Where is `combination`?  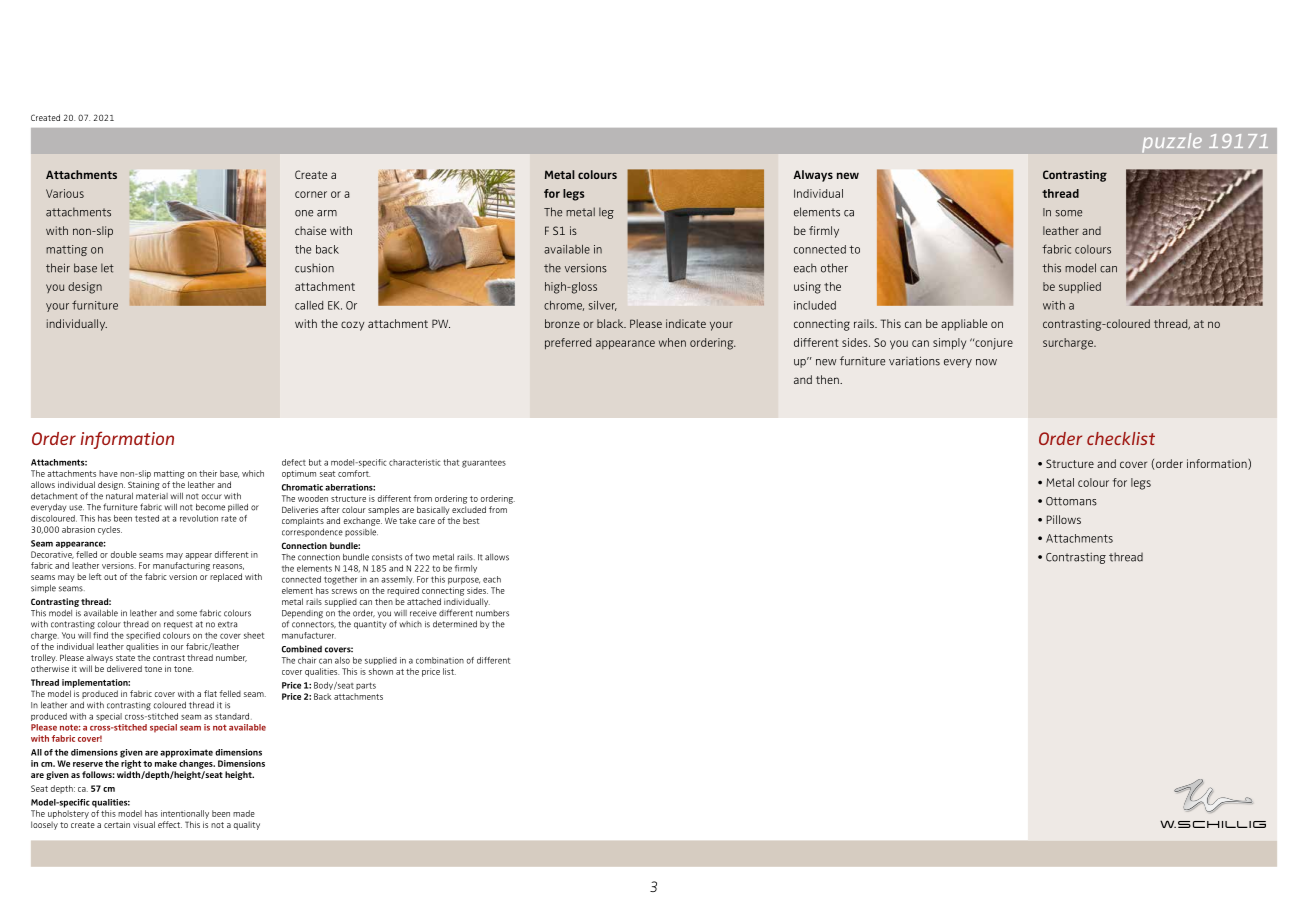 combination is located at coordinates (440, 660).
